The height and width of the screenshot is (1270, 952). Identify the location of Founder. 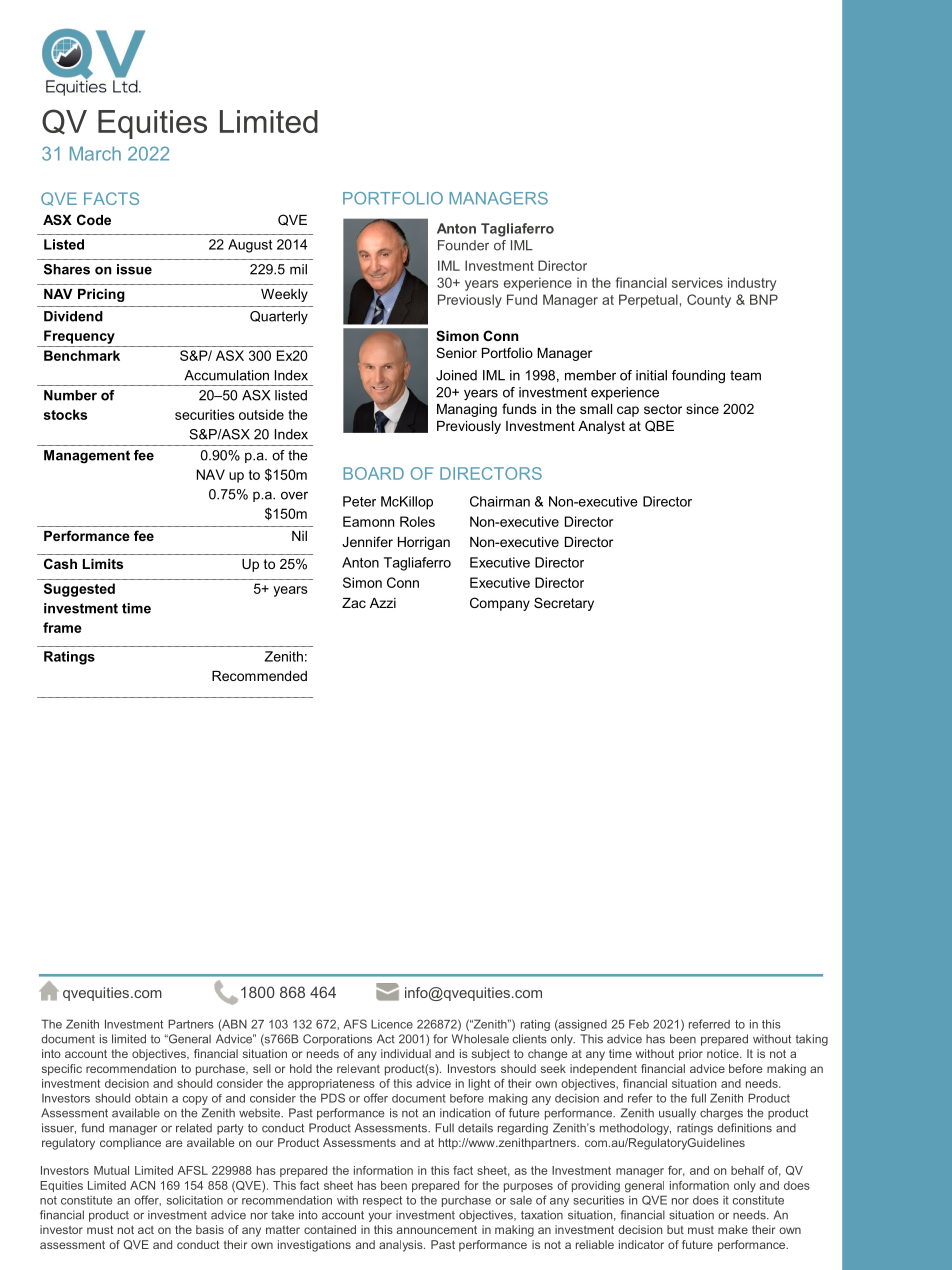
(463, 245).
